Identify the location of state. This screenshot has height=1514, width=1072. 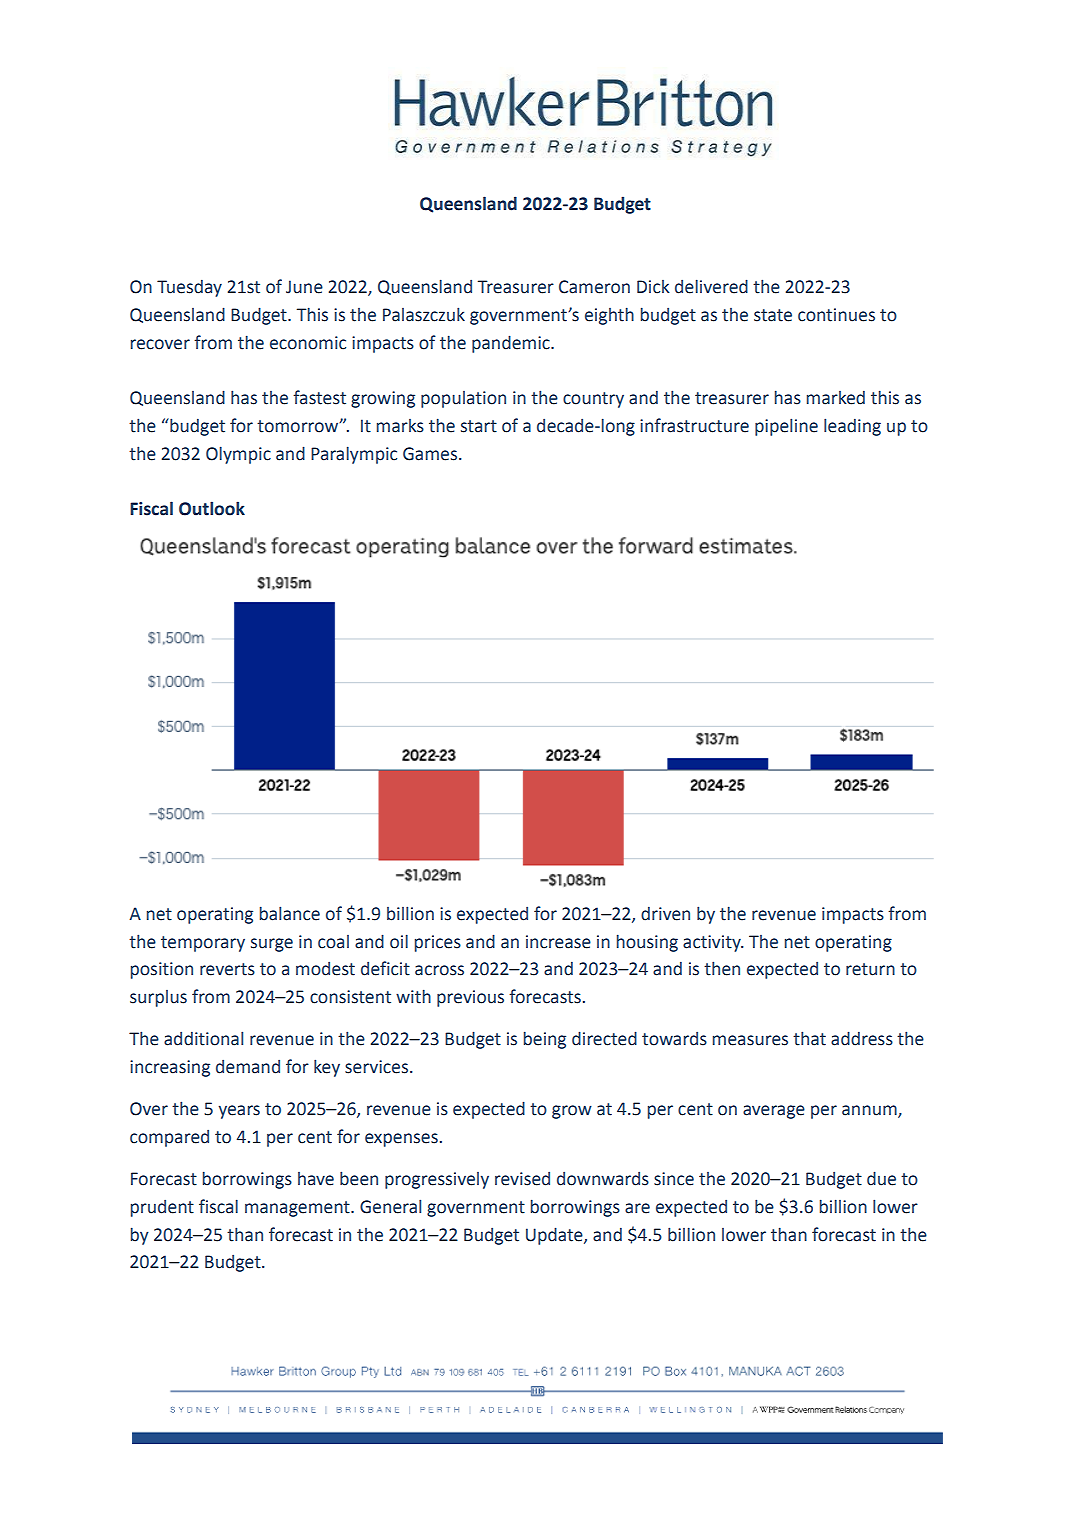
(773, 315).
